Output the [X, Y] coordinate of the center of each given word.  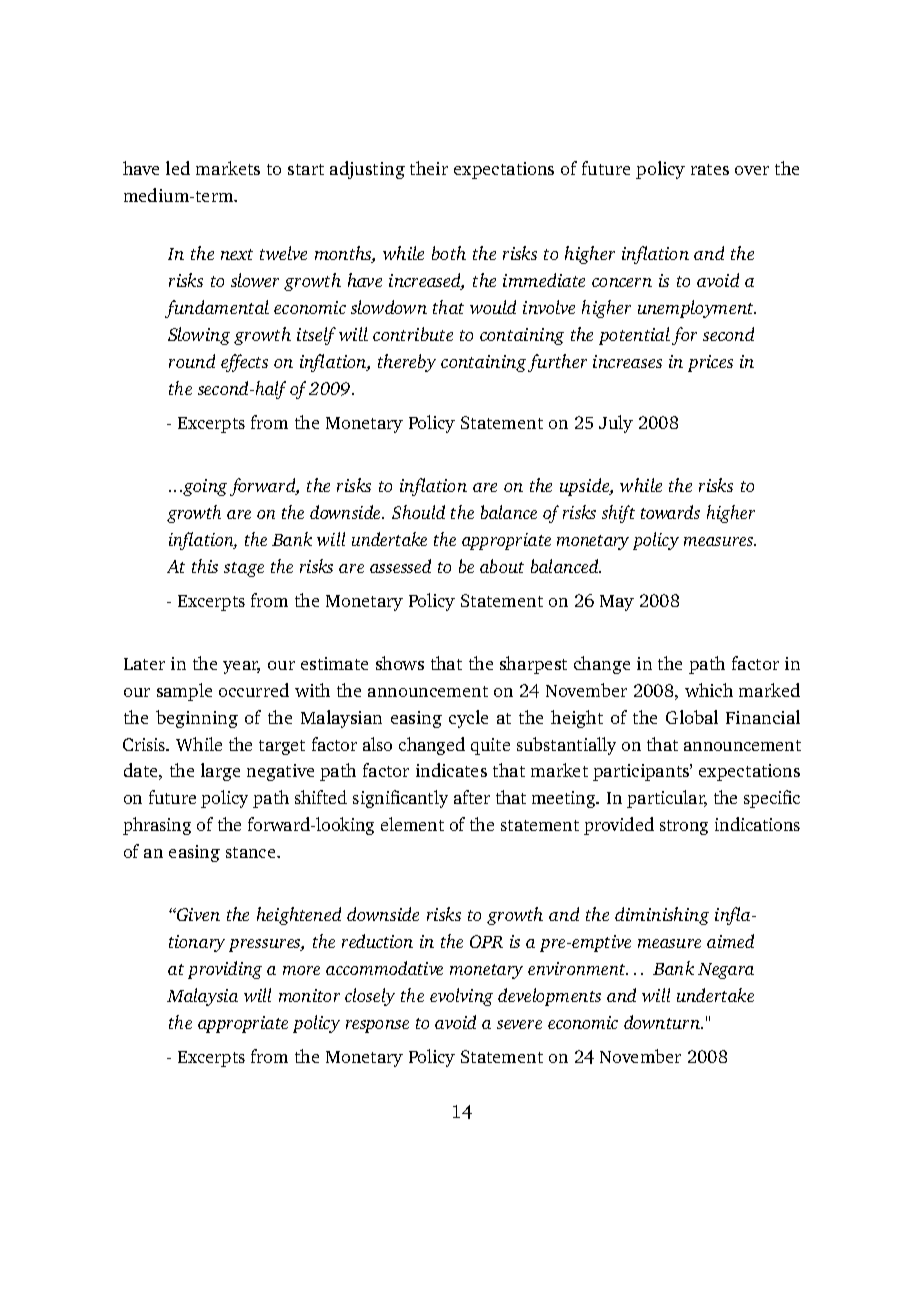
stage [244, 569]
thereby [407, 363]
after [472, 797]
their [429, 168]
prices [710, 363]
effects [244, 363]
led [178, 168]
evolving [461, 997]
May [617, 603]
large [220, 772]
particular [667, 799]
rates [710, 169]
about [502, 566]
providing [225, 970]
